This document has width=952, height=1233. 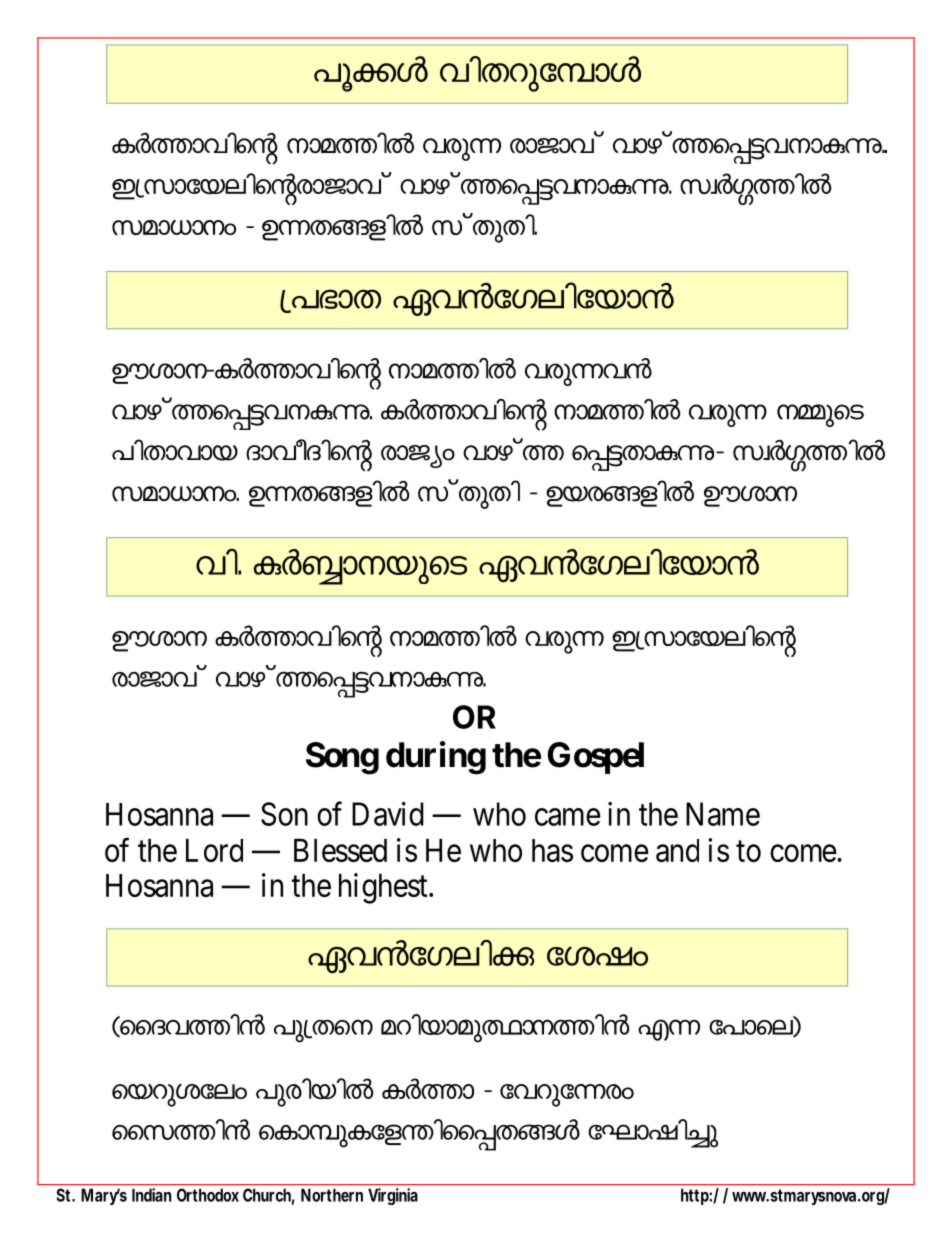 I want to click on Virginia, so click(x=393, y=1196).
